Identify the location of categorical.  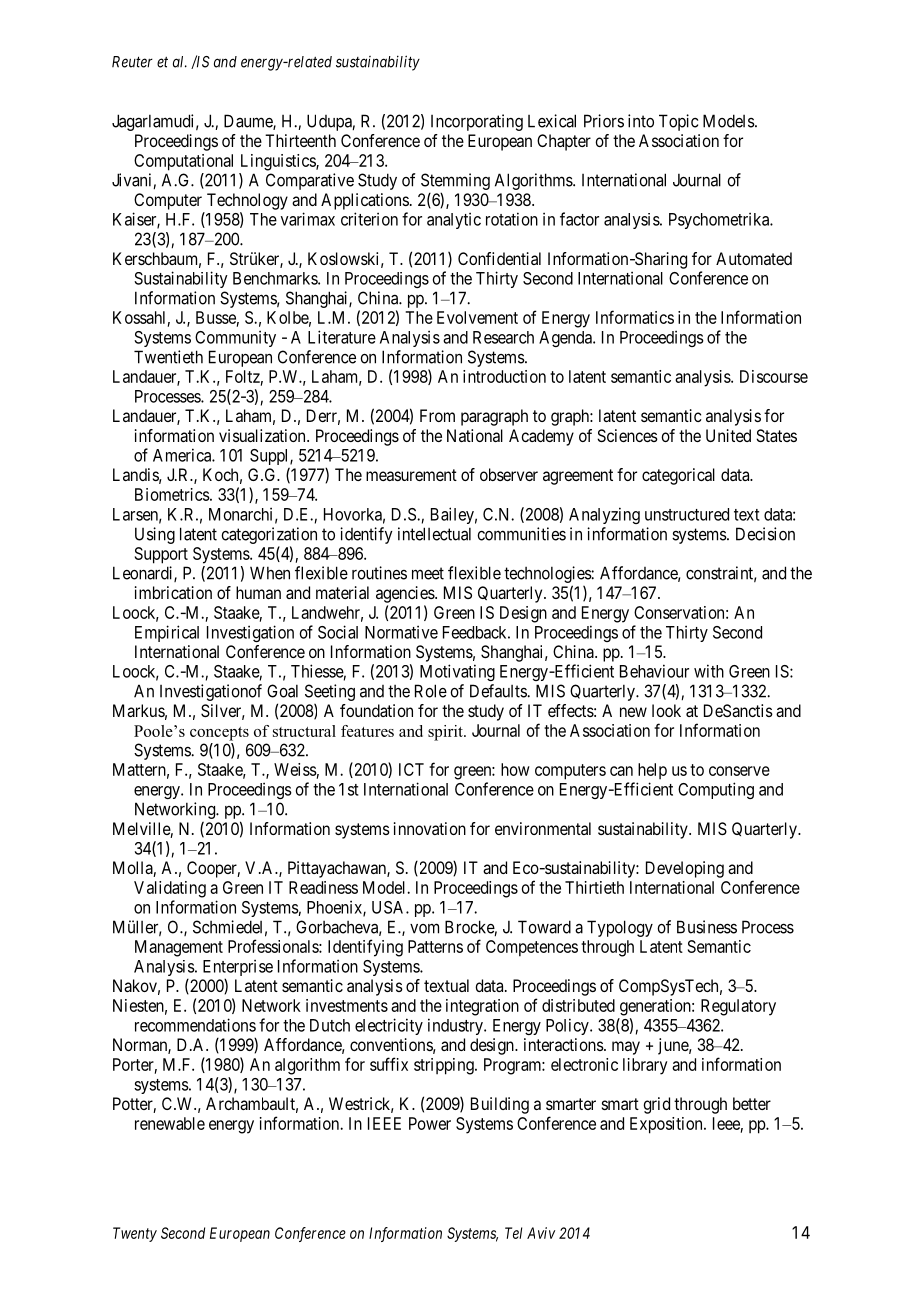
(678, 476).
